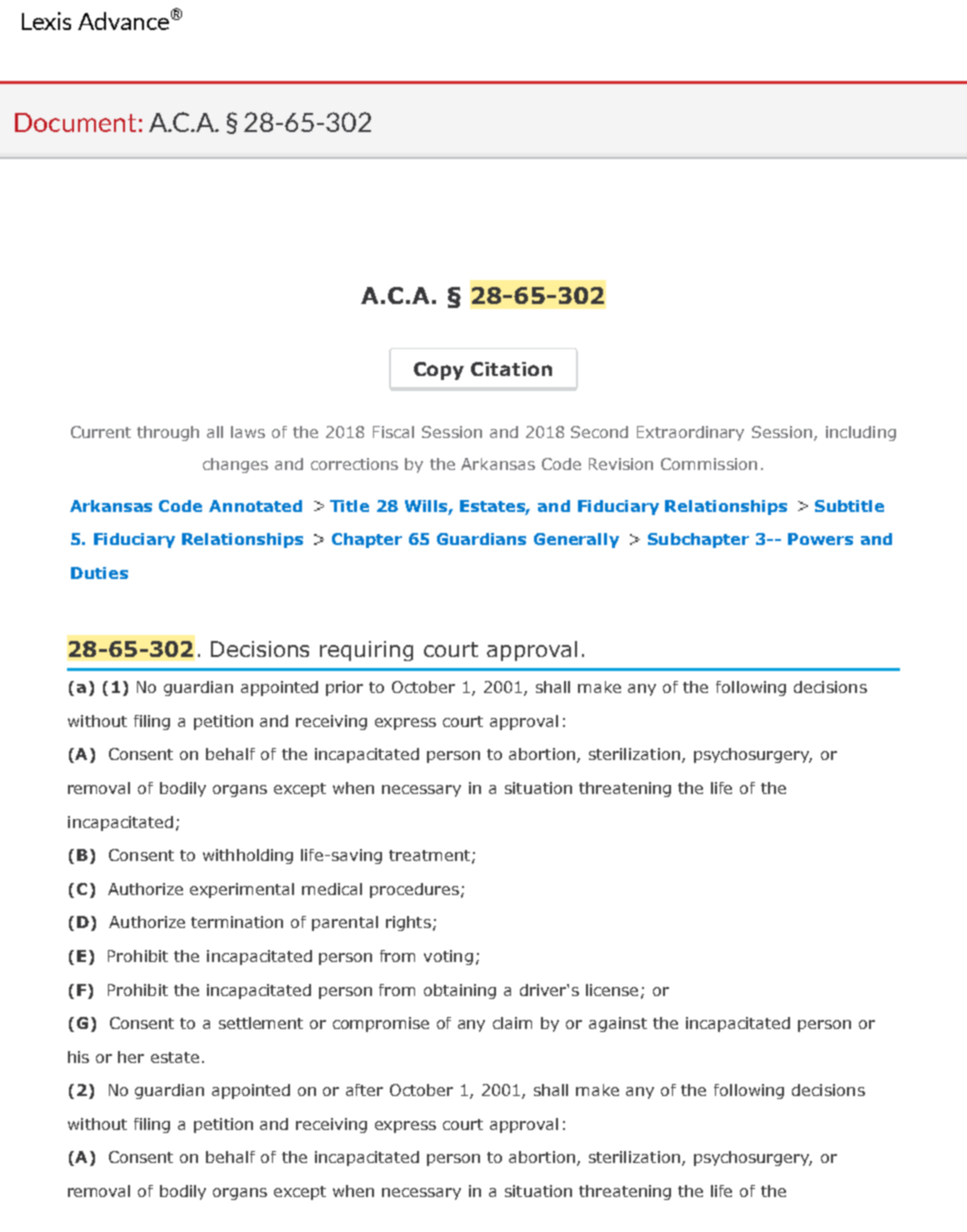  Describe the element at coordinates (439, 371) in the screenshot. I see `Copy` at that location.
